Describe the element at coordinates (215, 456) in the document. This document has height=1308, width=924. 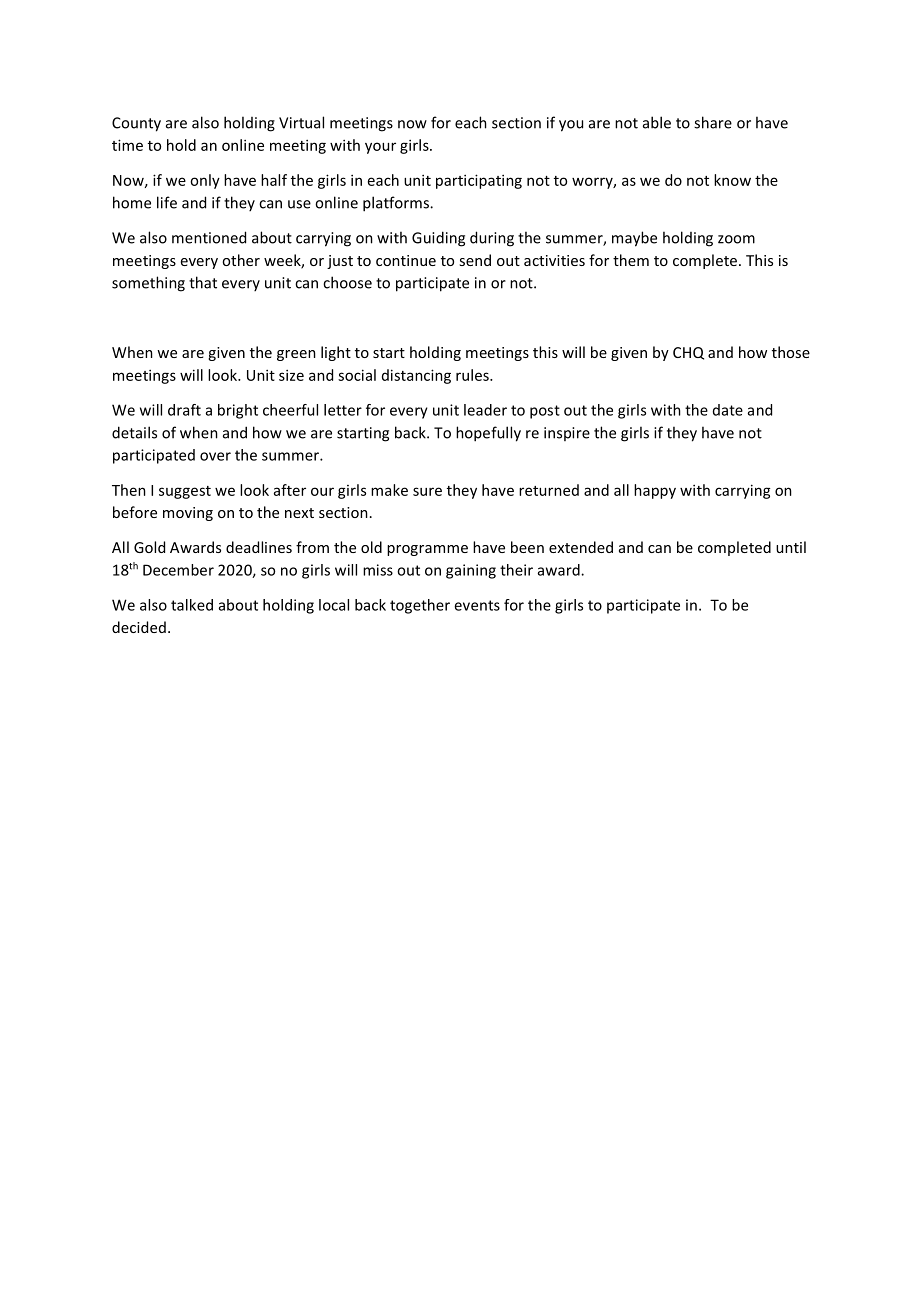
I see `over` at that location.
